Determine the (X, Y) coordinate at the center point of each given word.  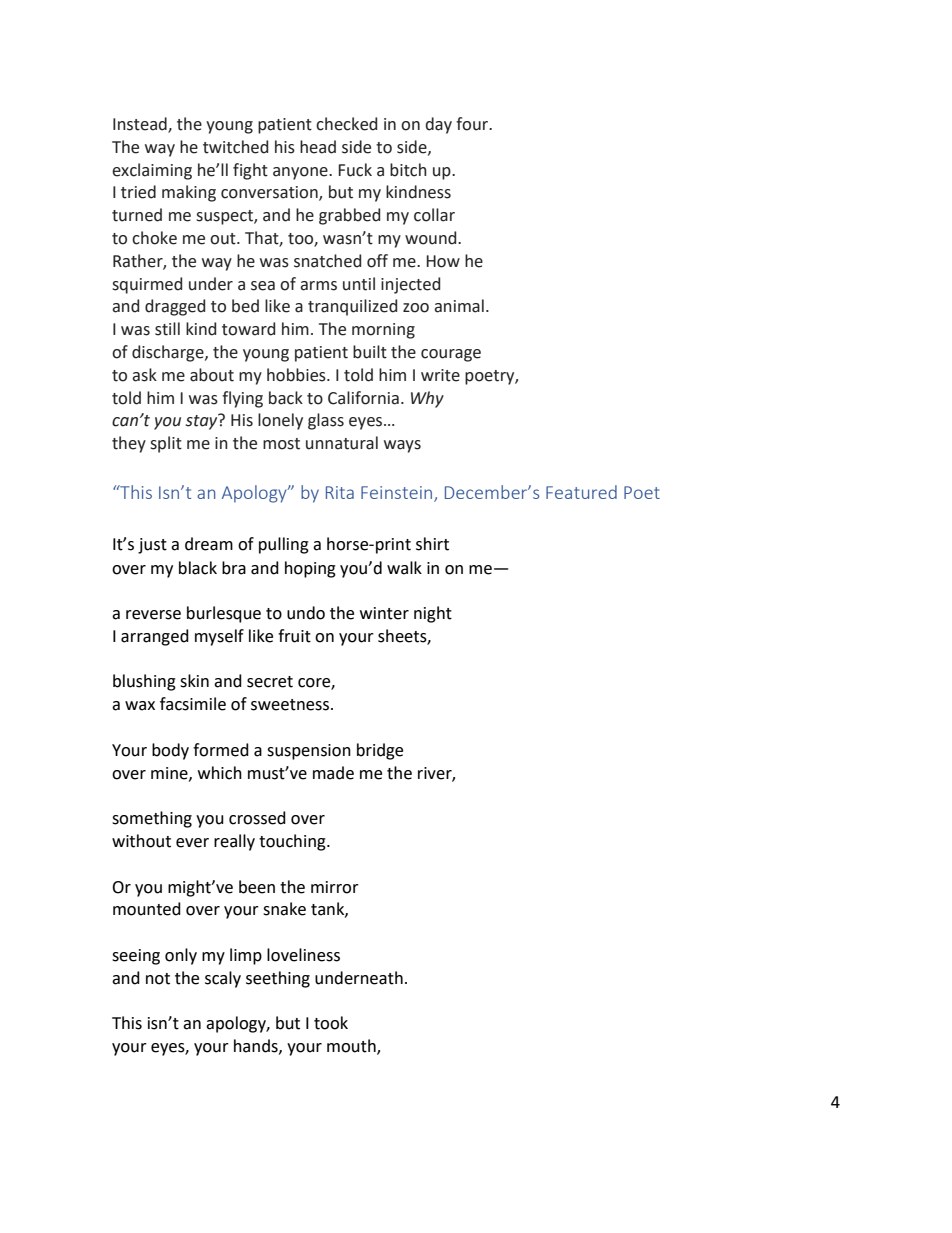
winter (384, 613)
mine (170, 774)
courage (451, 355)
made (333, 773)
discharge (169, 353)
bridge (380, 751)
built (370, 352)
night (433, 614)
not (158, 979)
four (473, 124)
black (198, 568)
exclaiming (152, 171)
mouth (352, 1047)
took (331, 1023)
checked (346, 124)
